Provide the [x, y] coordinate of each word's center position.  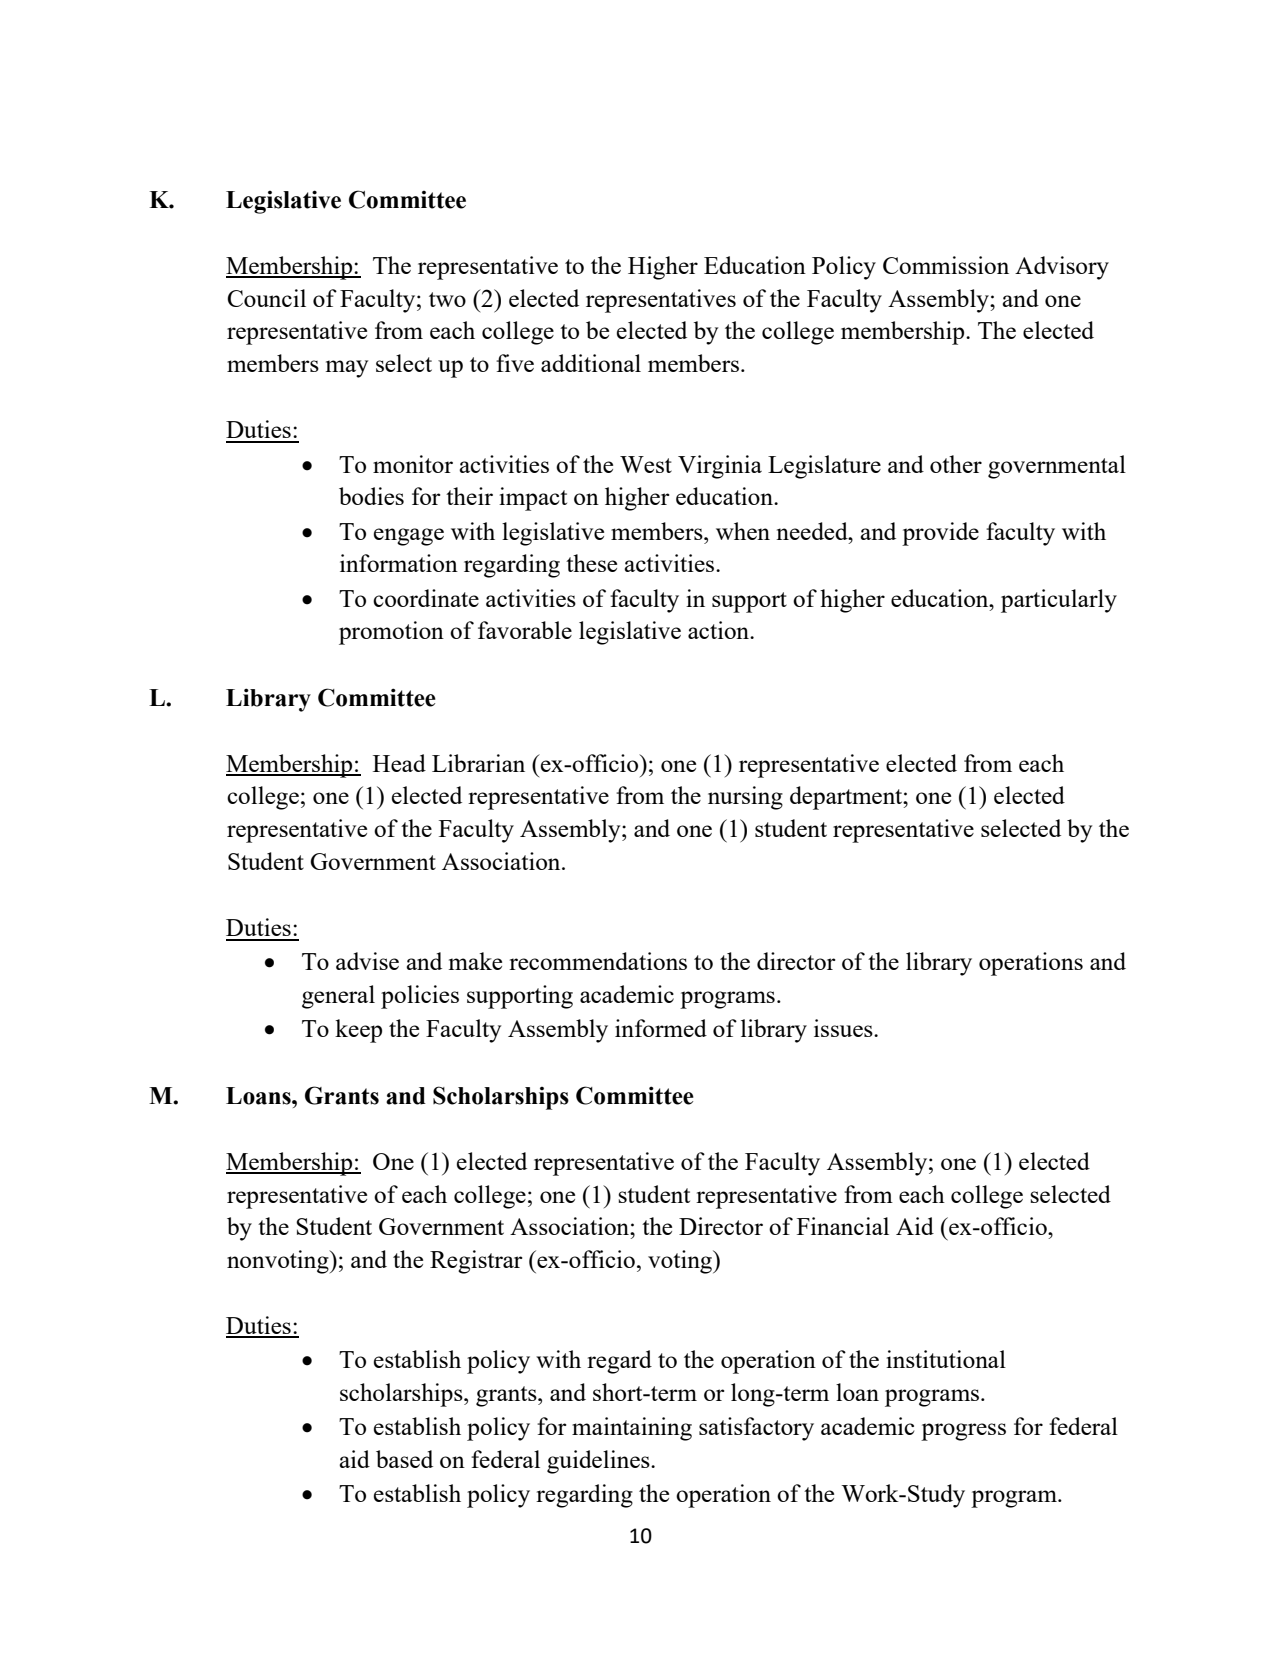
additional [591, 363]
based [404, 1459]
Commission [946, 265]
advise [367, 961]
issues [844, 1028]
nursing [745, 798]
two [447, 299]
